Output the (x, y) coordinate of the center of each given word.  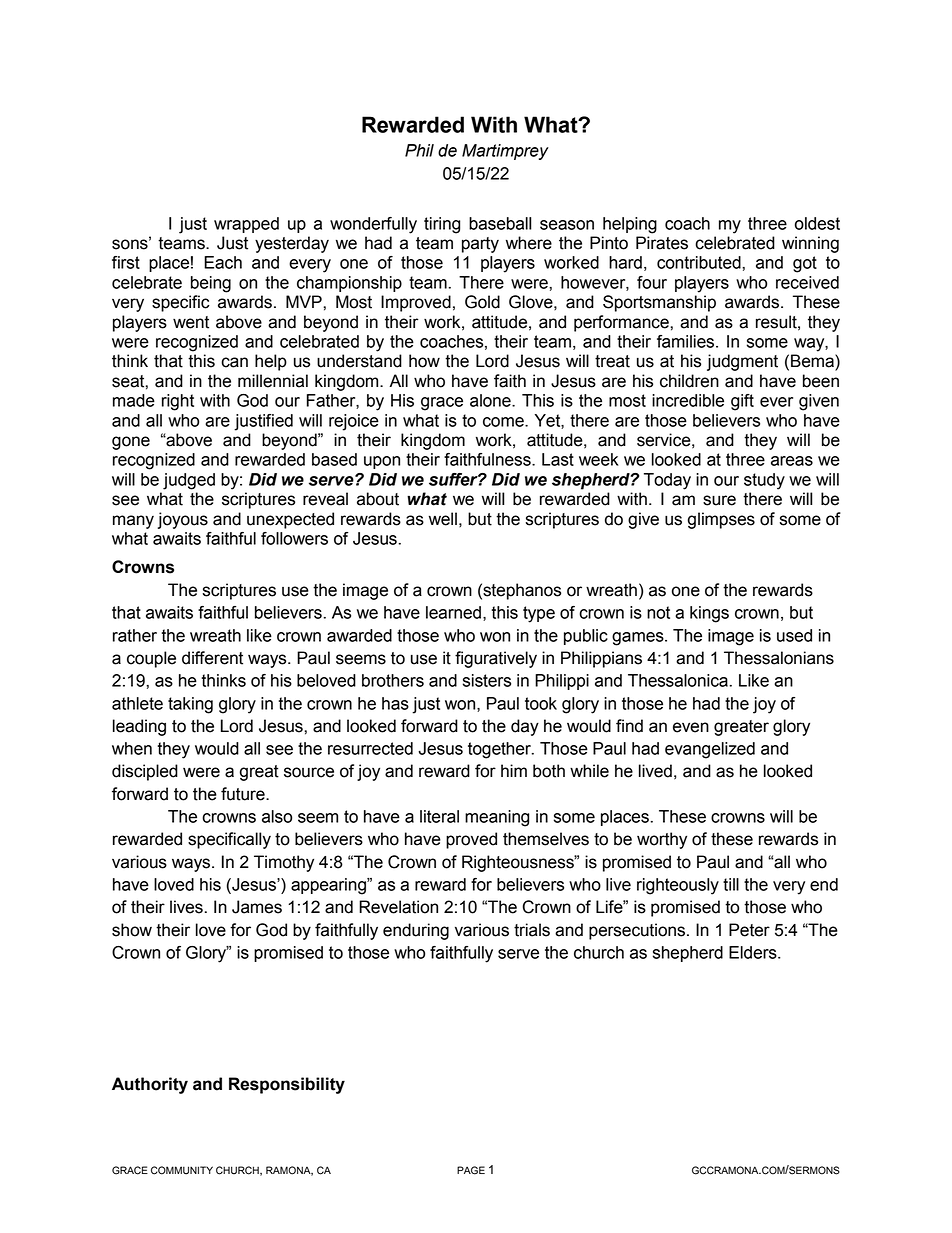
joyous (183, 520)
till (731, 884)
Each (223, 262)
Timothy (284, 863)
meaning (497, 818)
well (443, 519)
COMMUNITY (182, 1170)
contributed (700, 262)
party (480, 245)
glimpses (721, 520)
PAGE (471, 1170)
